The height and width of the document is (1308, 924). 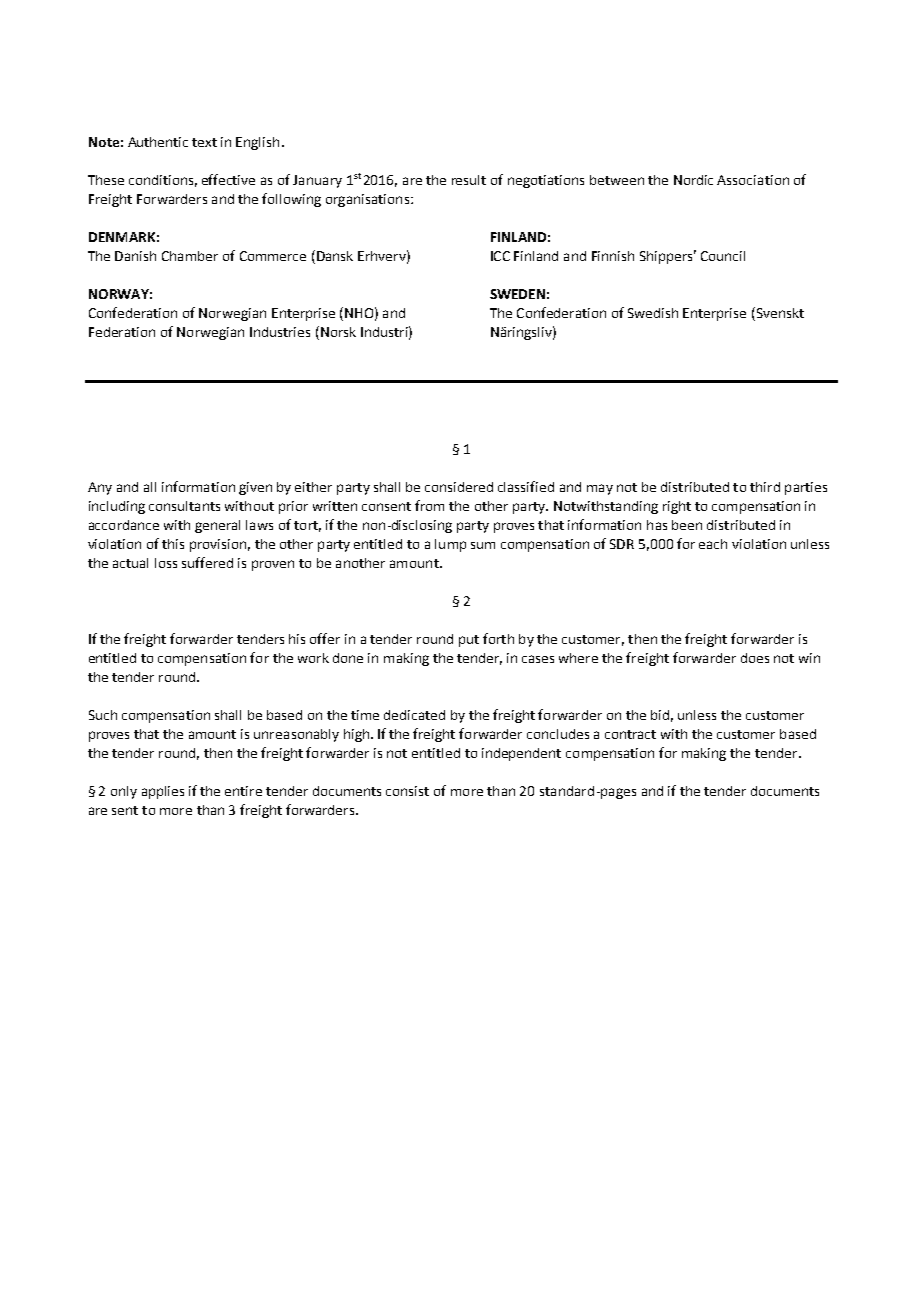 I want to click on Svenskt, so click(x=779, y=312).
